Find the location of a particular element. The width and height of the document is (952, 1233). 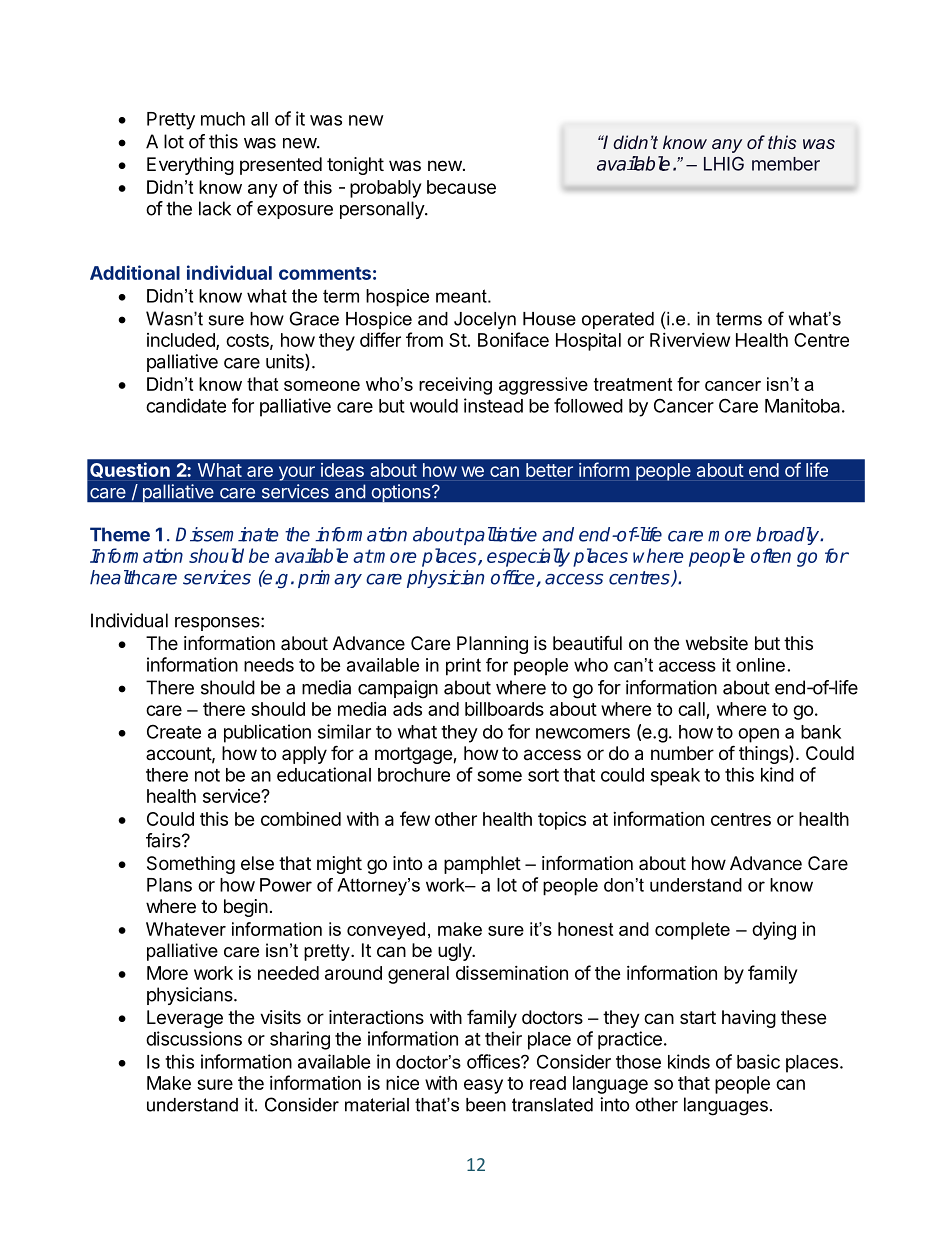

Planning is located at coordinates (492, 645).
